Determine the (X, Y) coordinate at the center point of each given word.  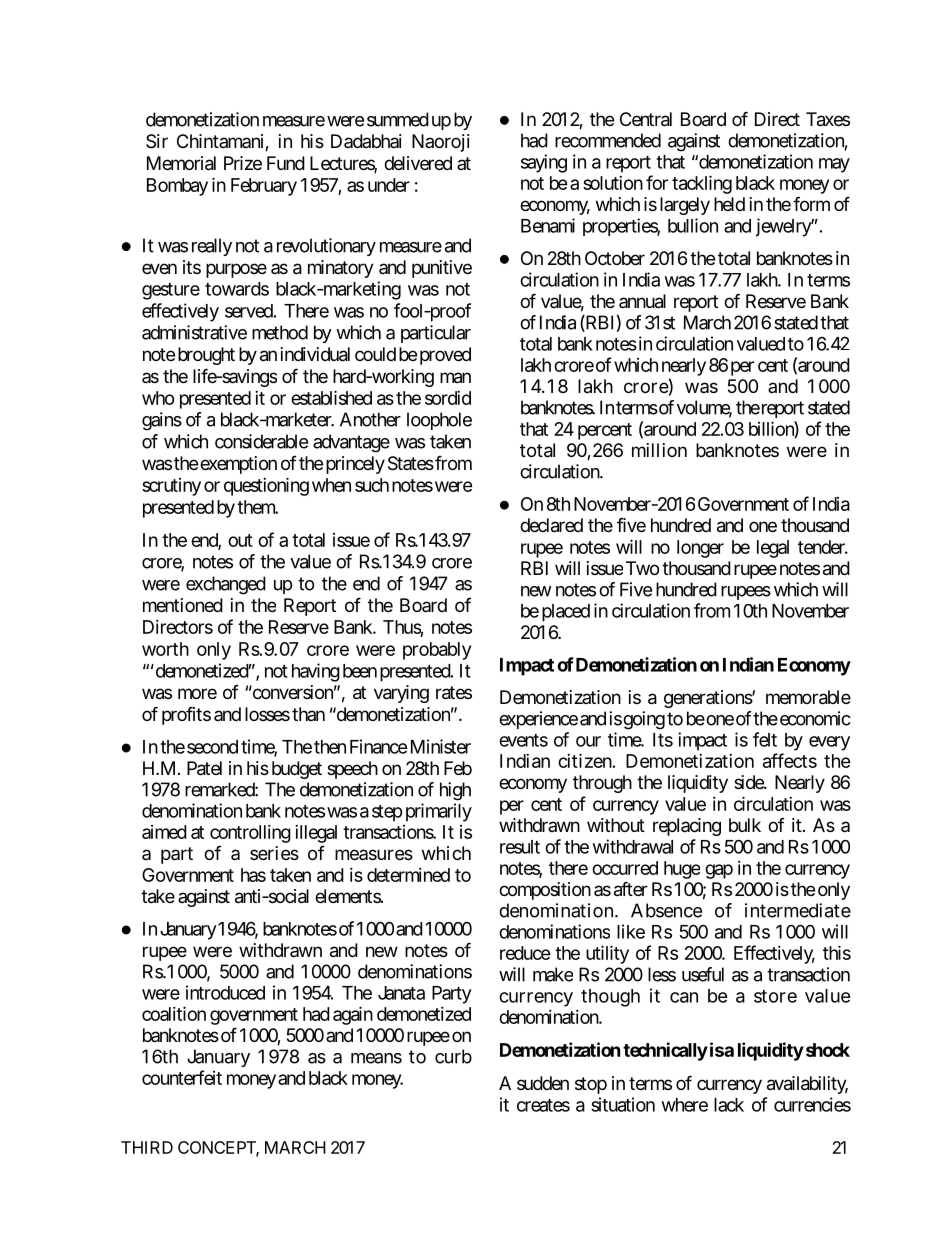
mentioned (183, 605)
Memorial (181, 163)
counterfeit (182, 1077)
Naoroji (441, 143)
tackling (702, 184)
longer (700, 549)
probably (437, 651)
